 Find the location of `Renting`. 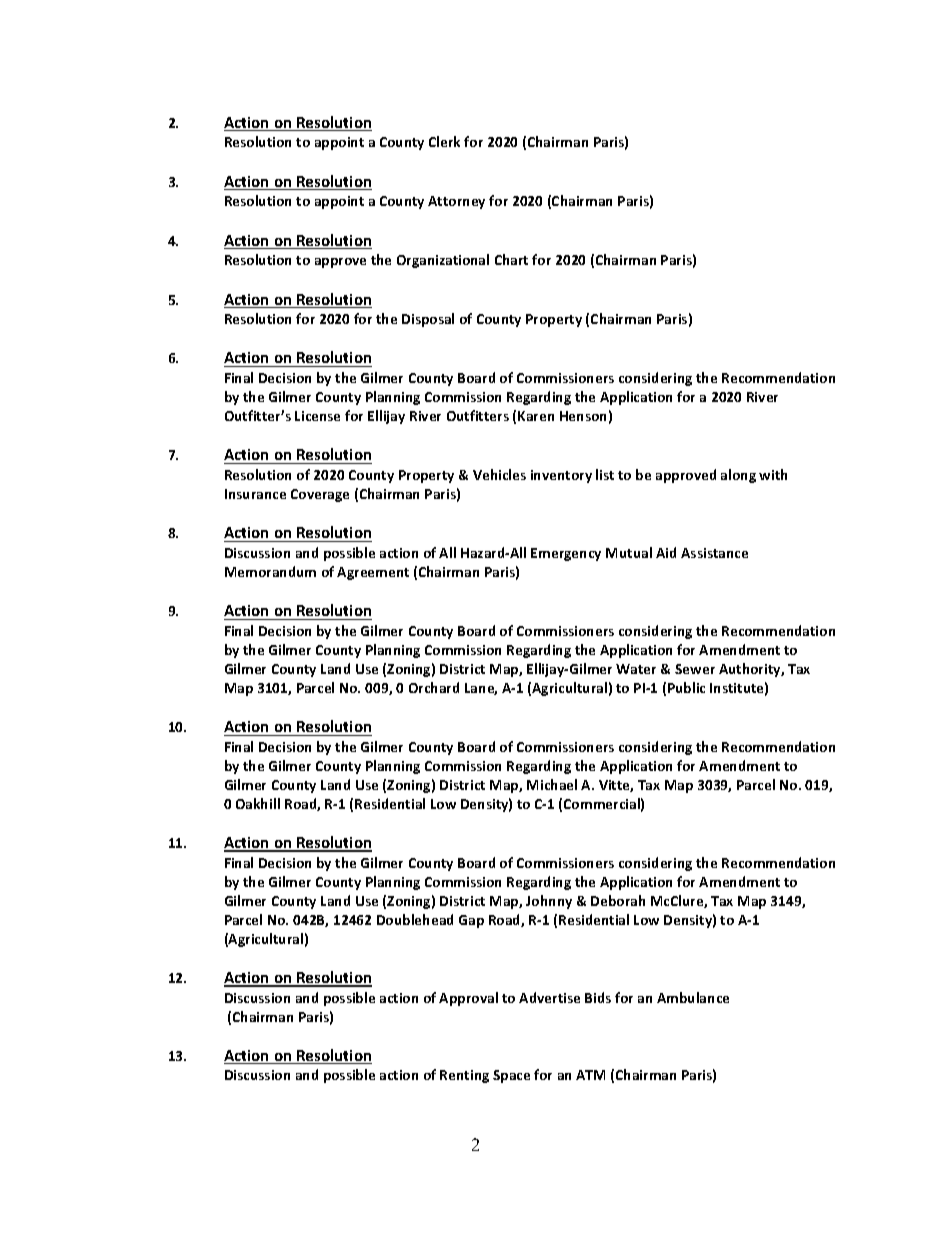

Renting is located at coordinates (464, 1076).
